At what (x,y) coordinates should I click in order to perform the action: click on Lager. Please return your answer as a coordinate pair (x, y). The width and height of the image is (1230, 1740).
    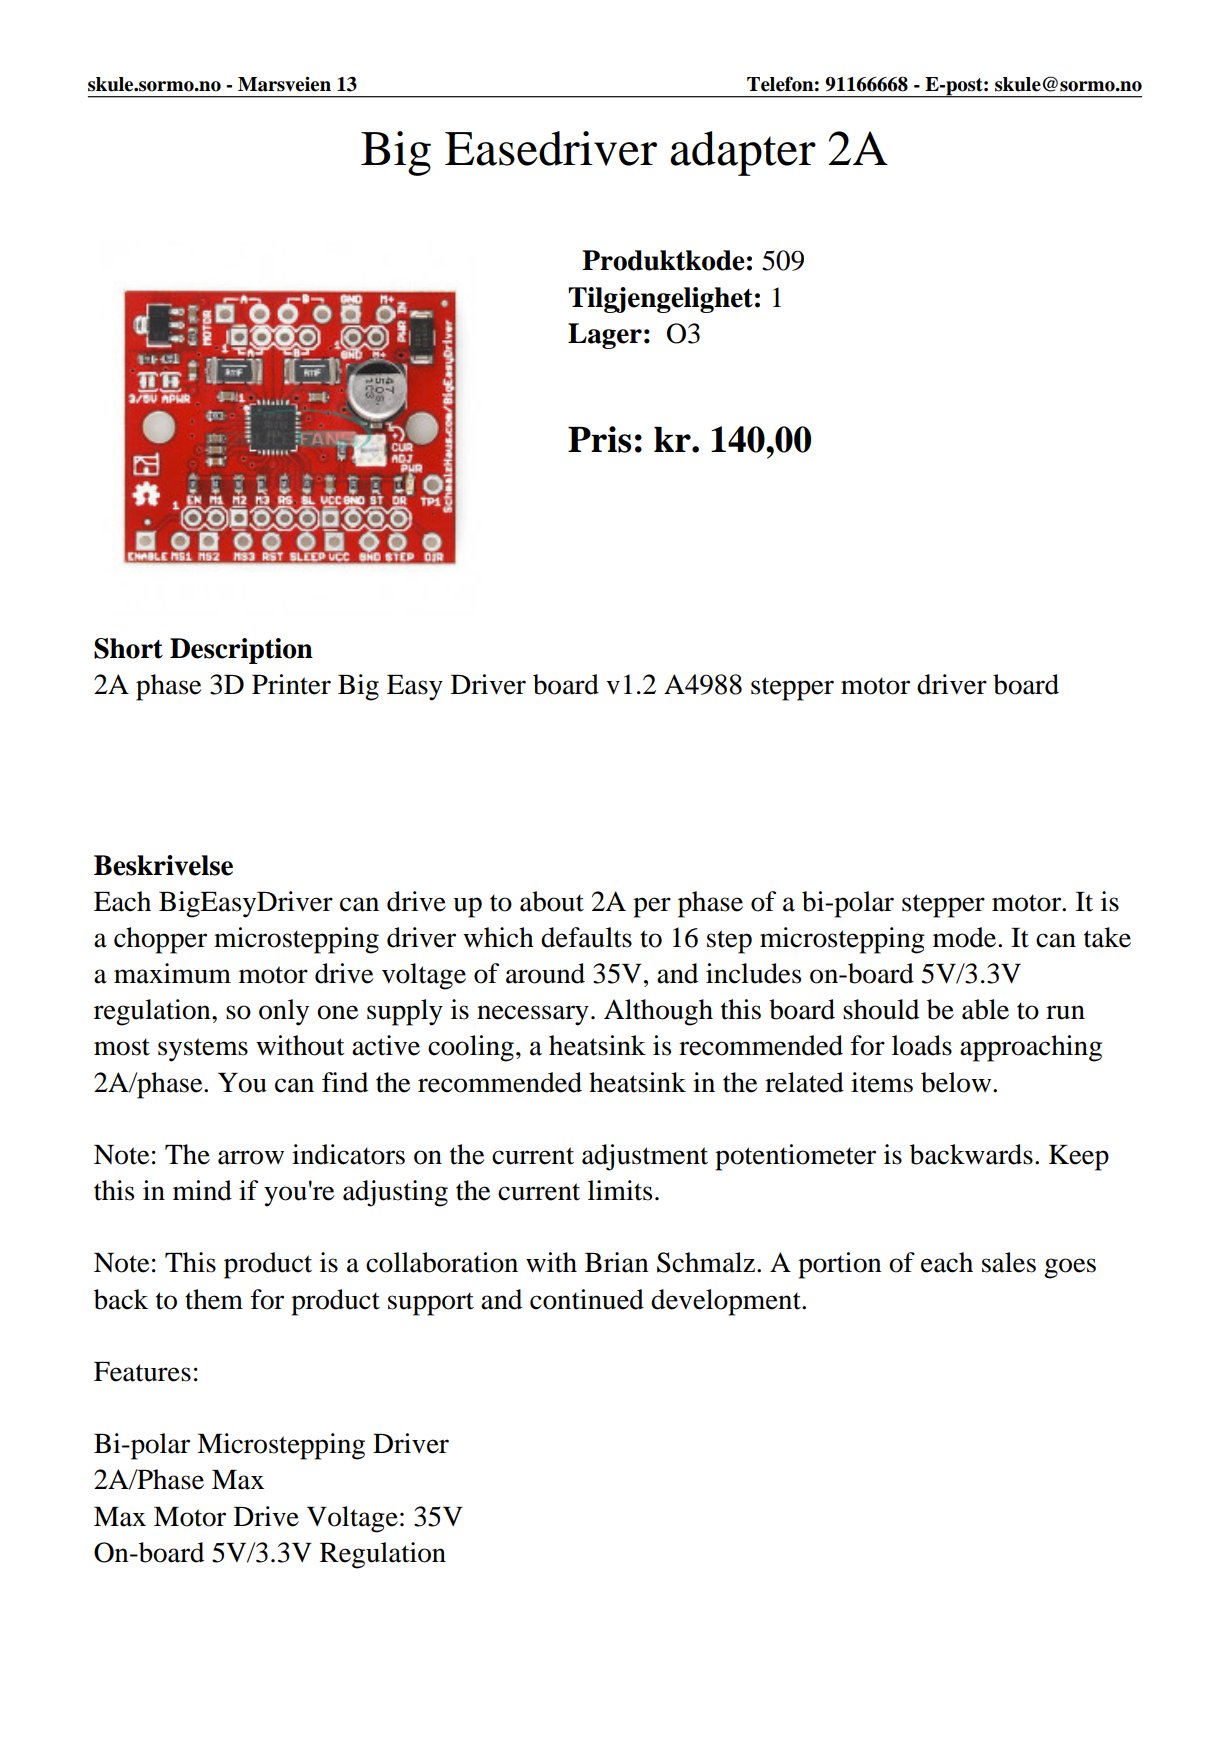
    Looking at the image, I should click on (605, 336).
